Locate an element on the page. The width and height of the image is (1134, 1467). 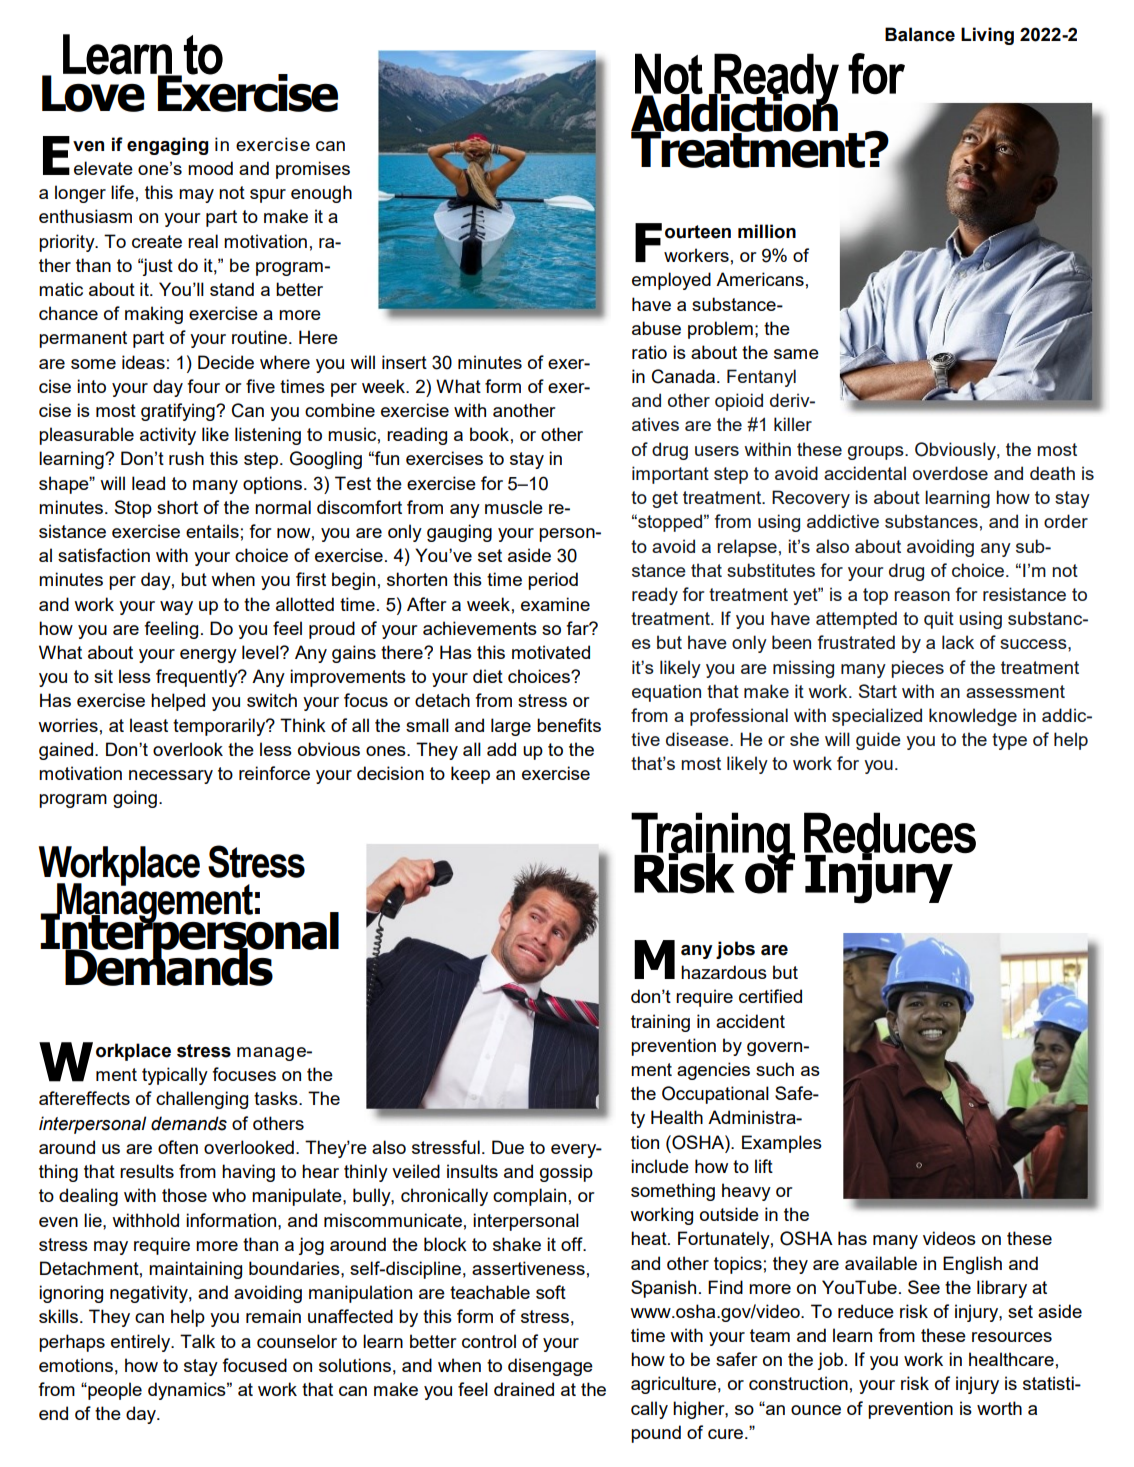
engaging is located at coordinates (168, 146).
